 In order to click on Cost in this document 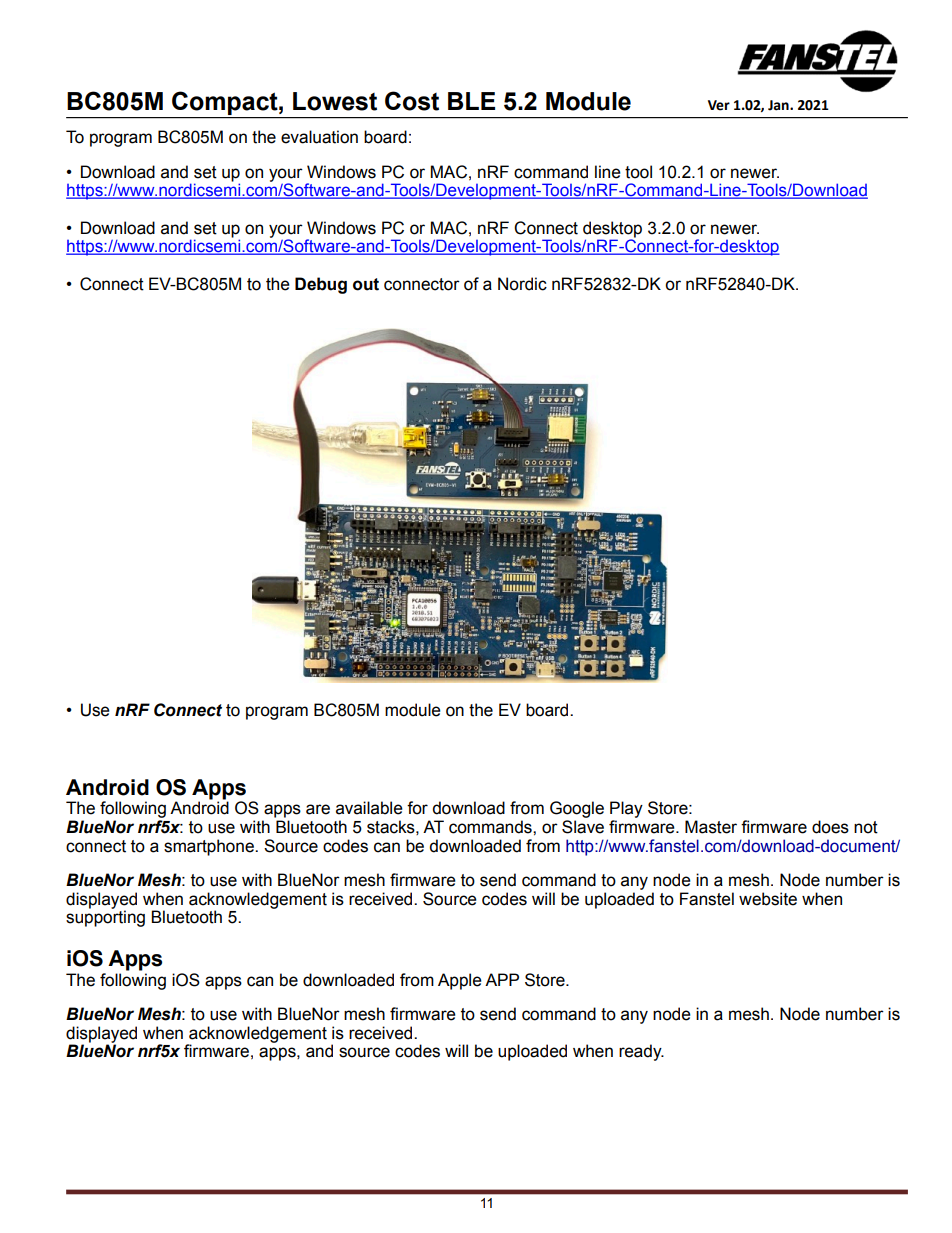, I will do `click(412, 101)`.
